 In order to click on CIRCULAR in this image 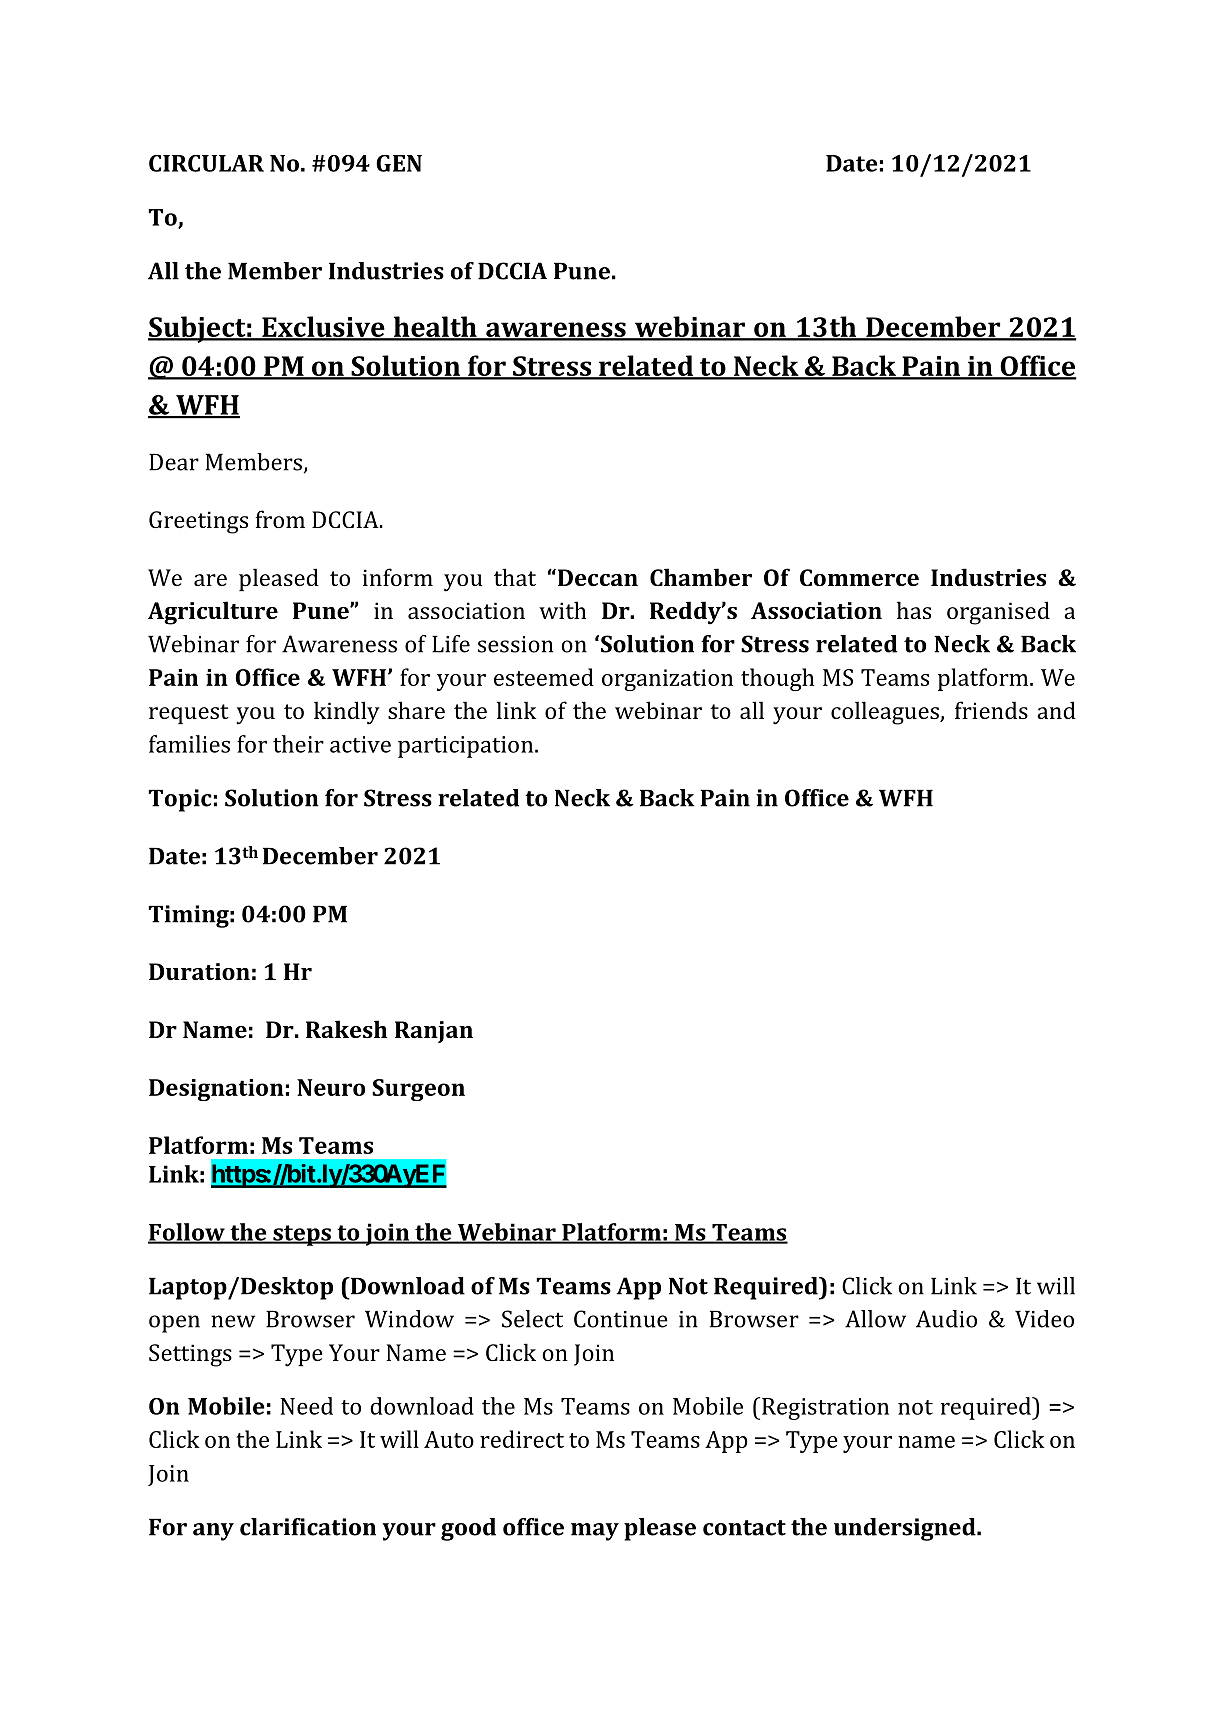, I will do `click(206, 163)`.
